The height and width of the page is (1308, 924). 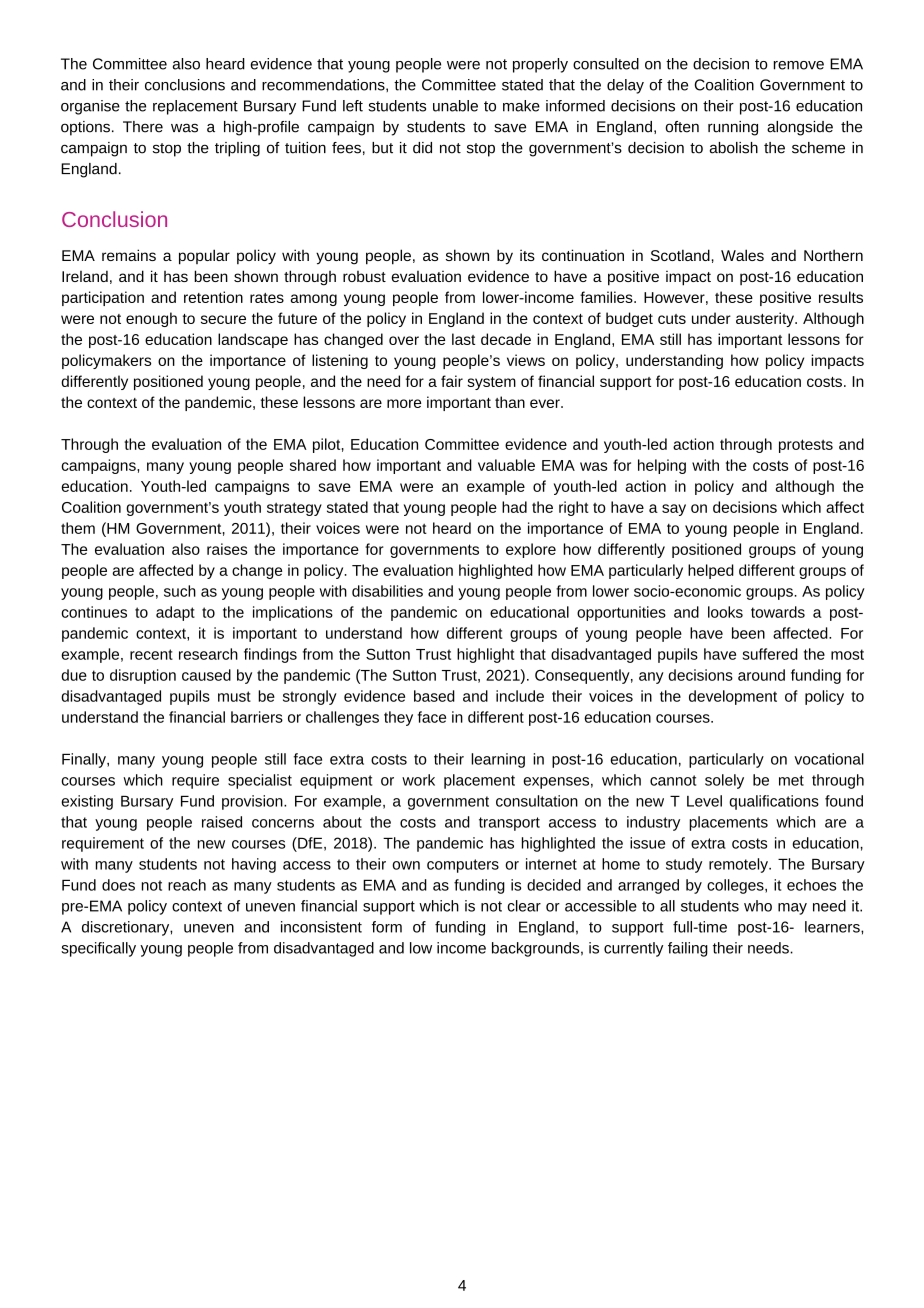 What do you see at coordinates (798, 65) in the page?
I see `remove` at bounding box center [798, 65].
